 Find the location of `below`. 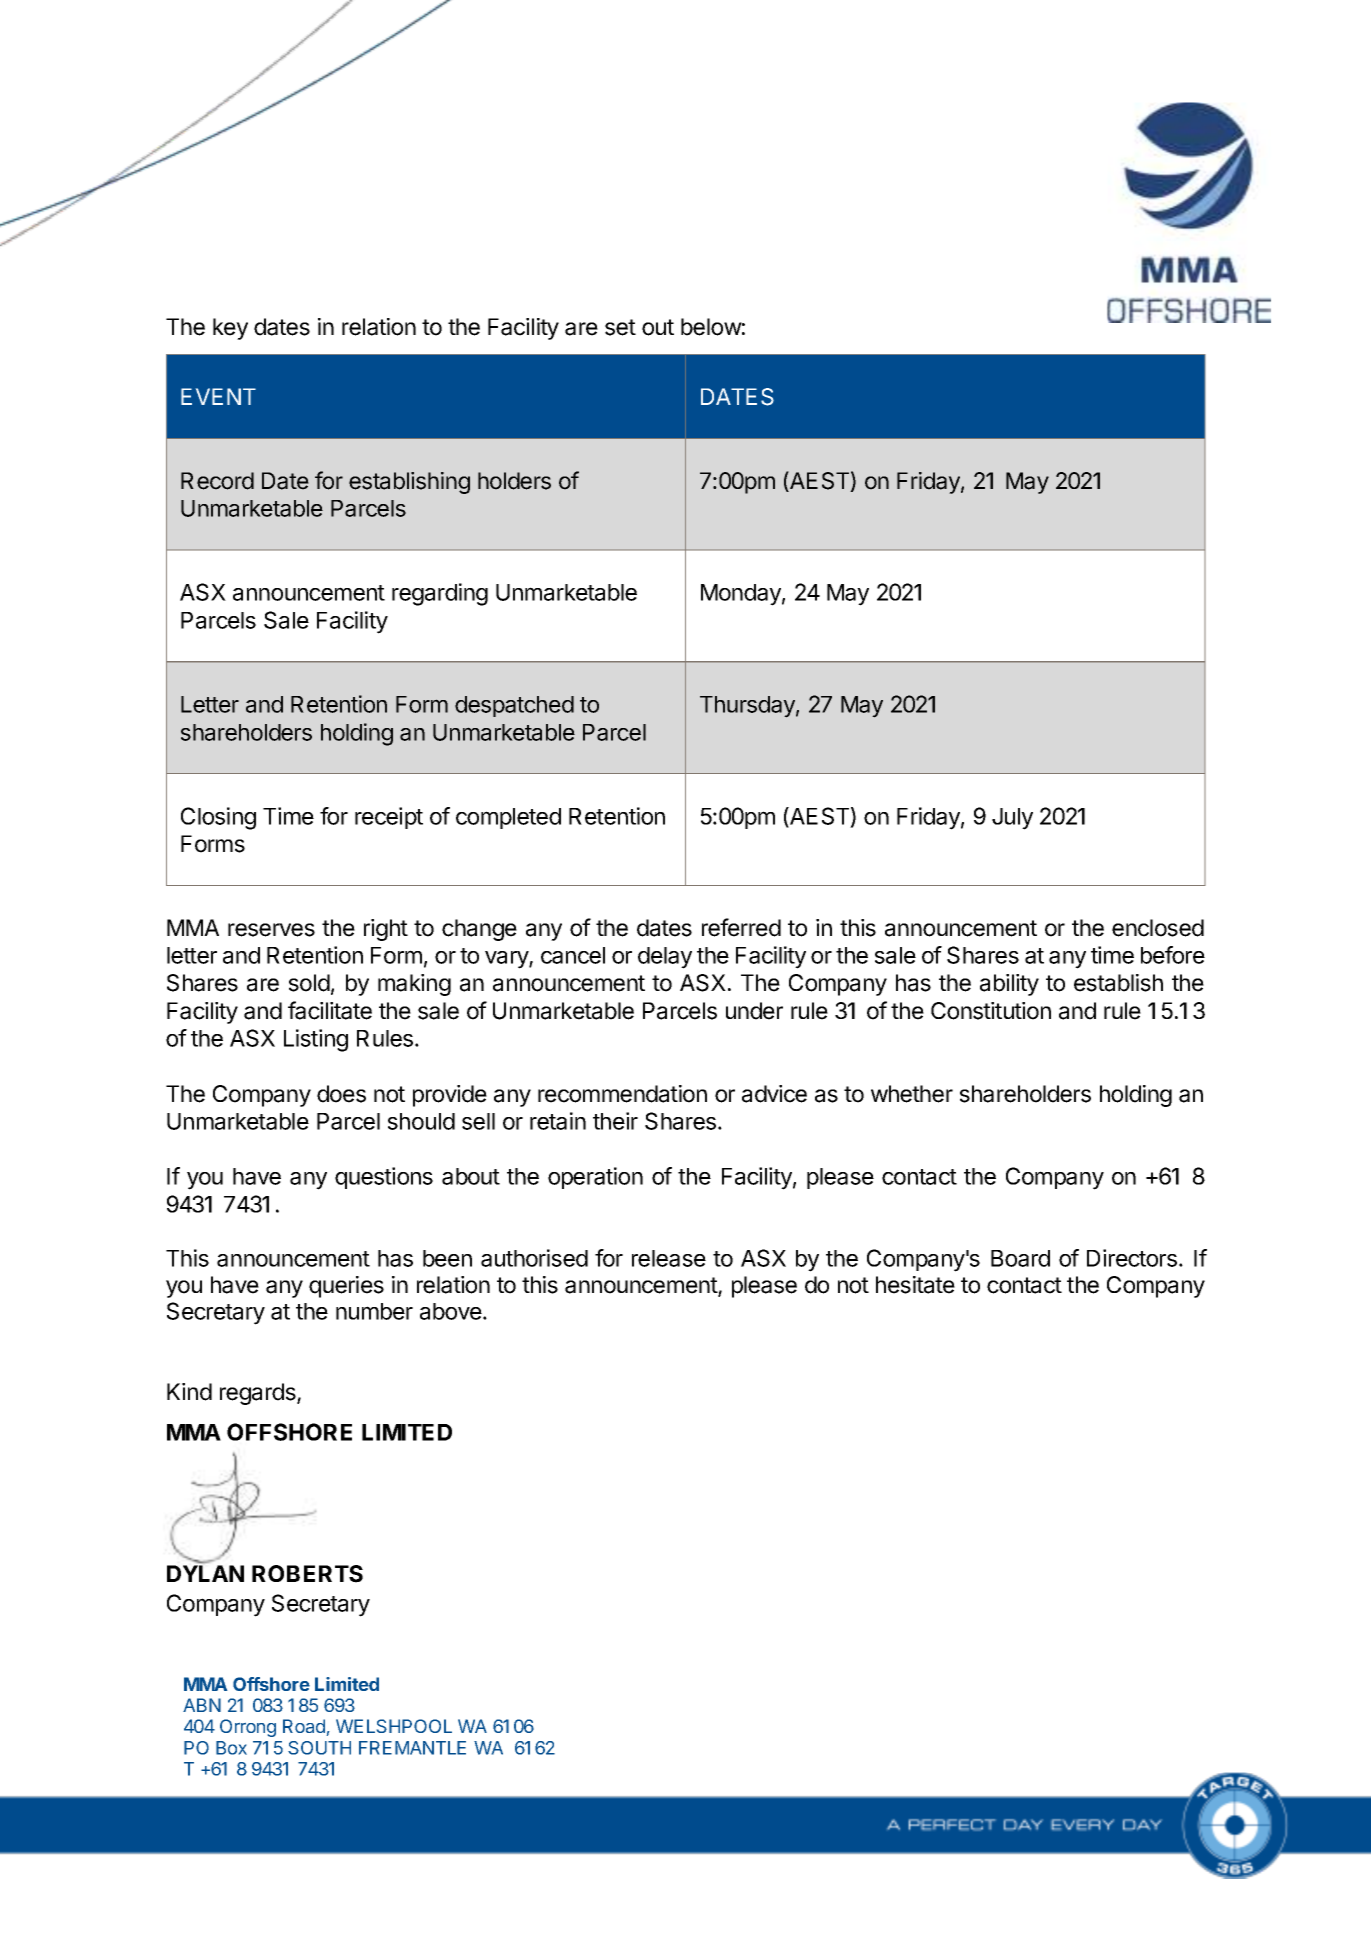

below is located at coordinates (711, 327).
